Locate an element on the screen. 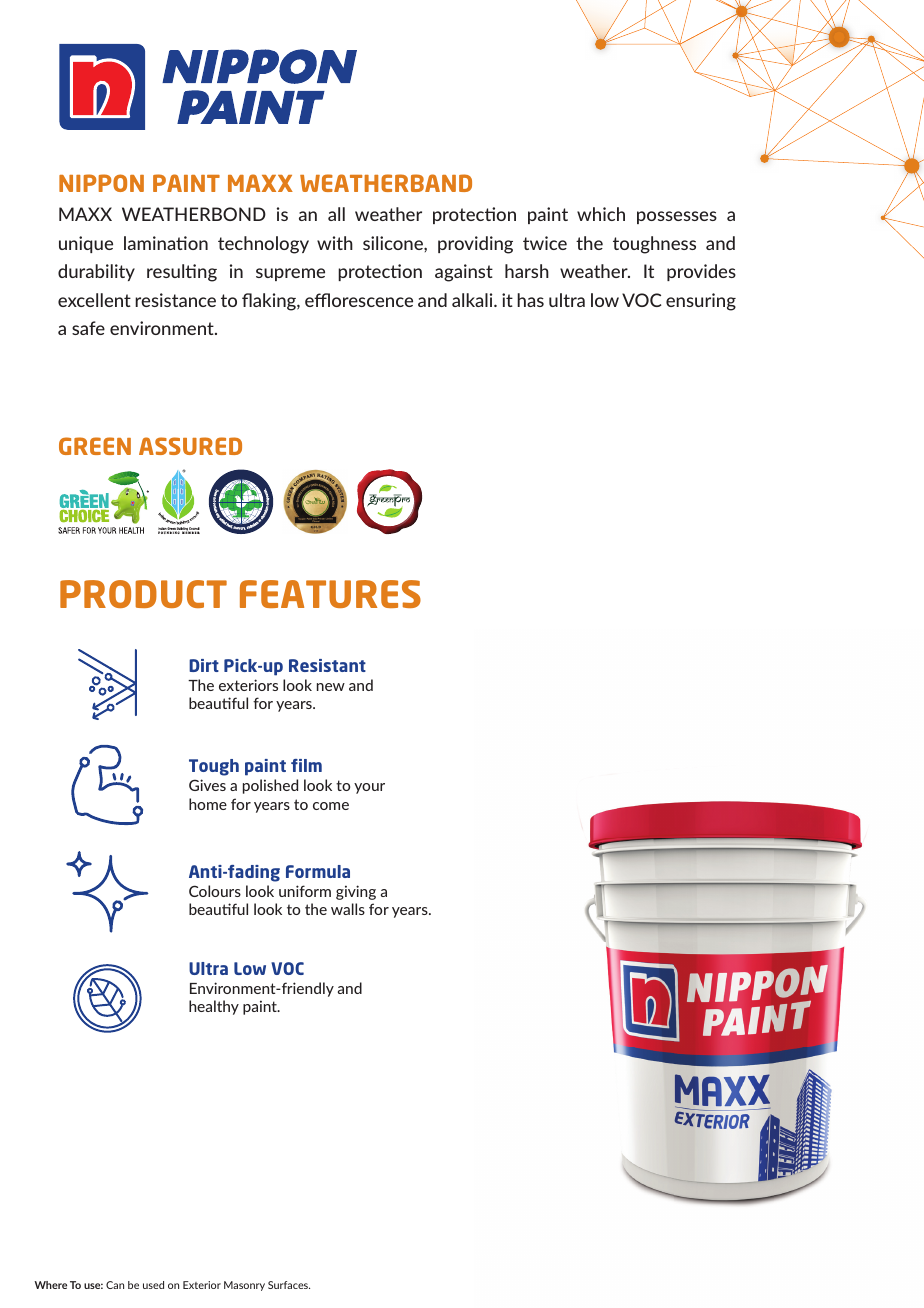  your is located at coordinates (369, 788).
